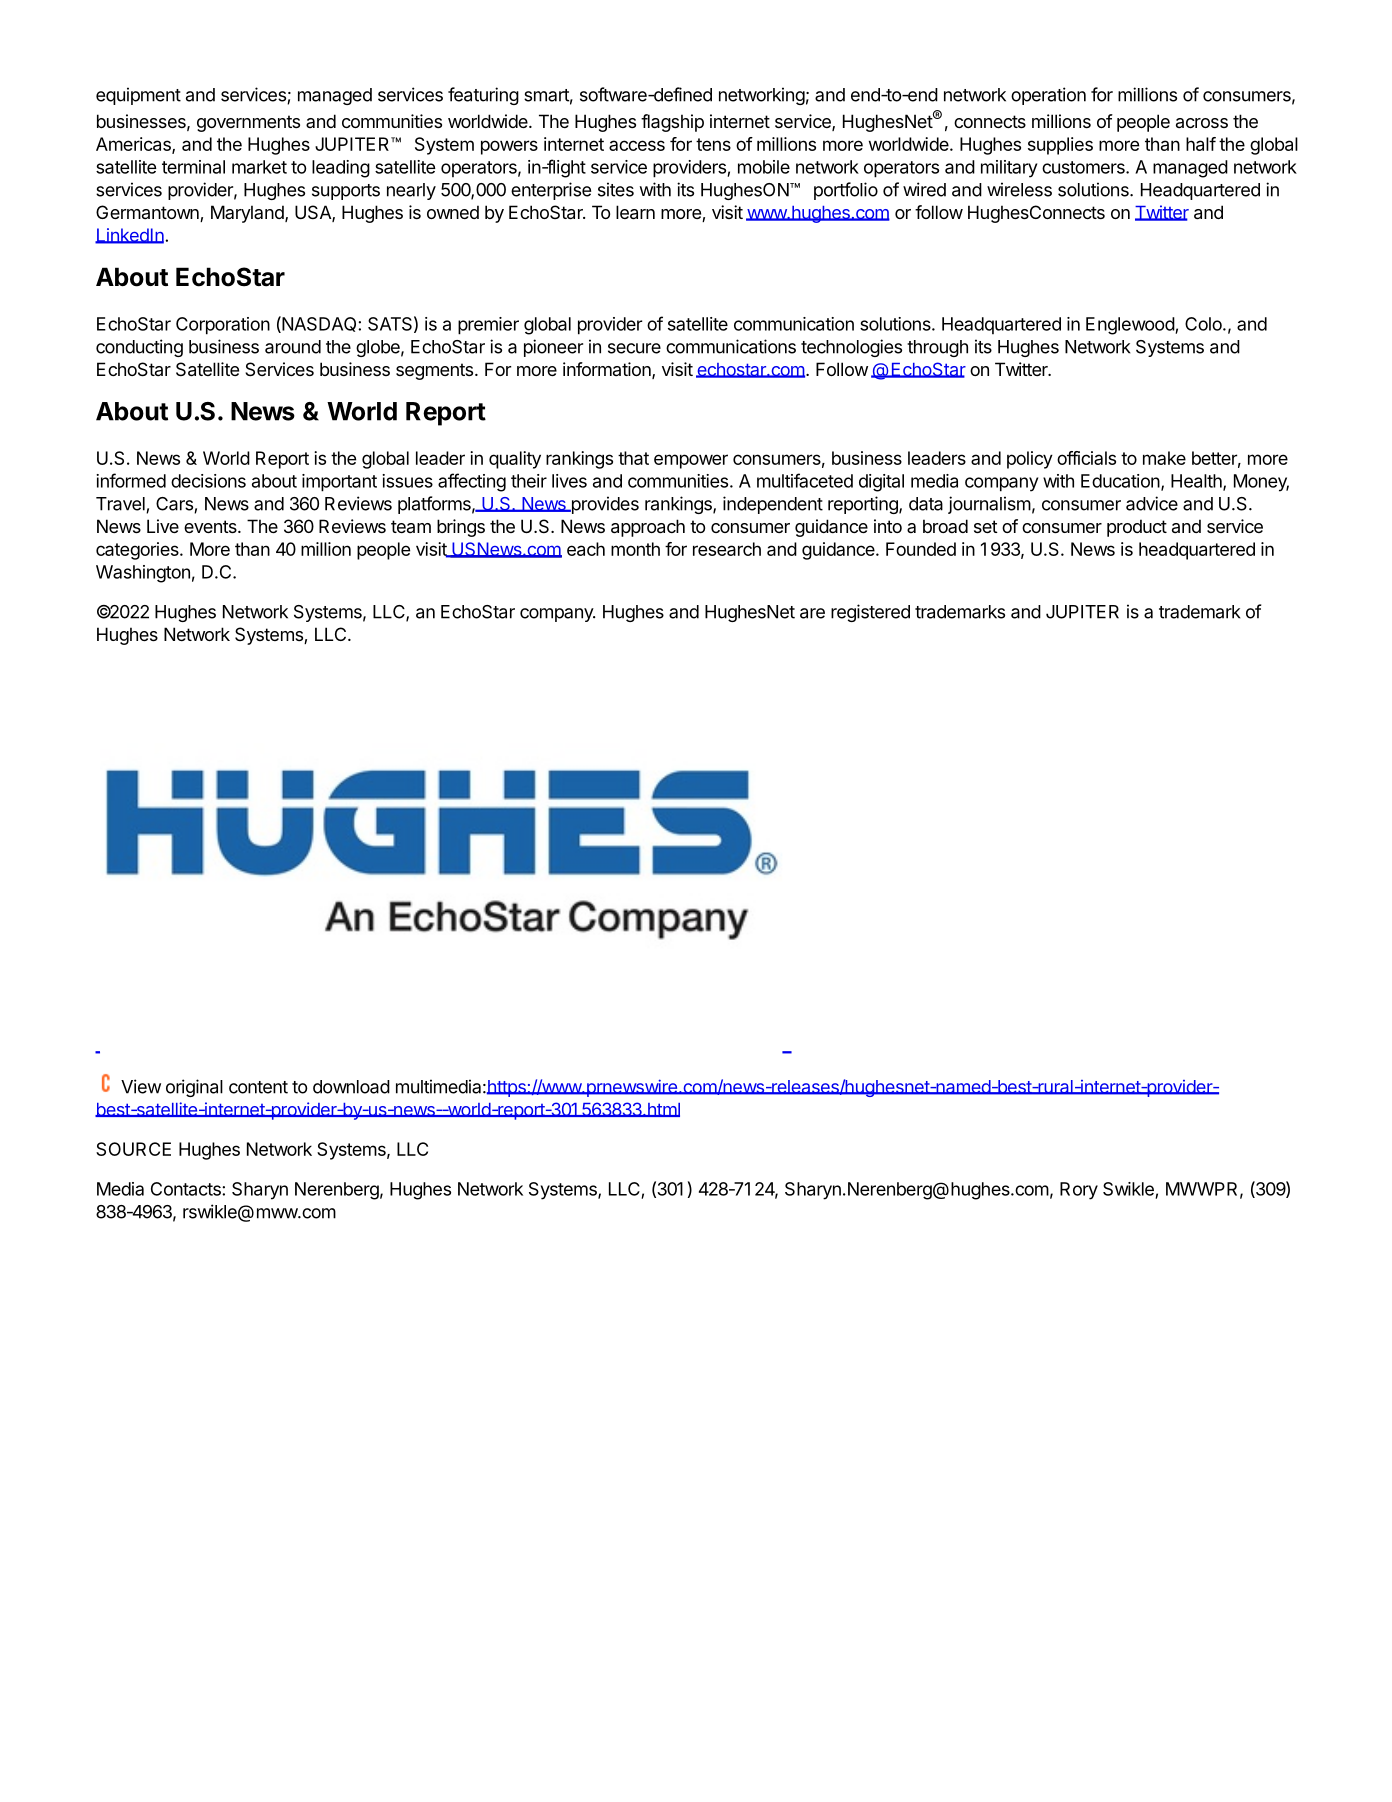 The image size is (1392, 1802). I want to click on supplies, so click(1060, 146).
